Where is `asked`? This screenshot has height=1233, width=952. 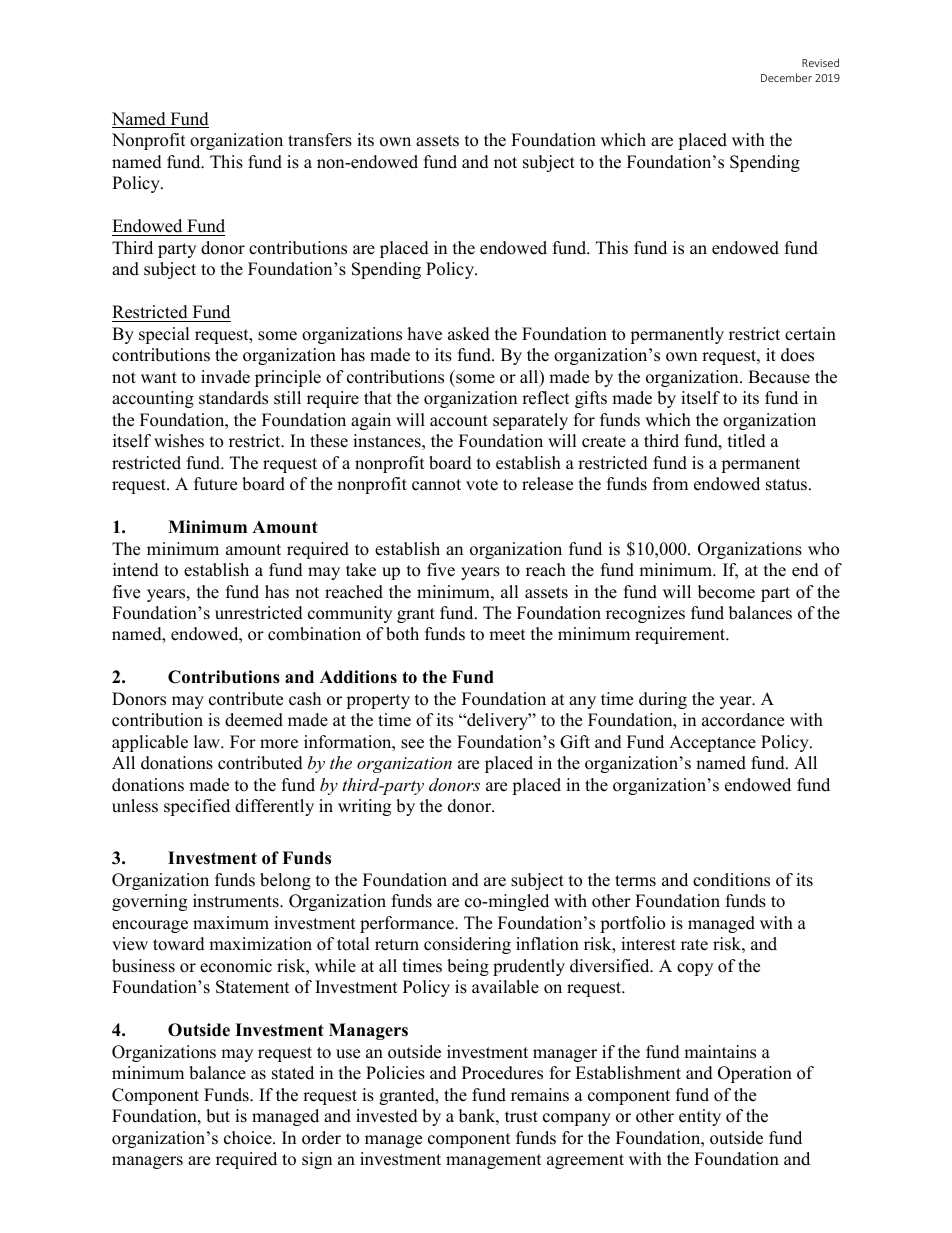
asked is located at coordinates (469, 334).
